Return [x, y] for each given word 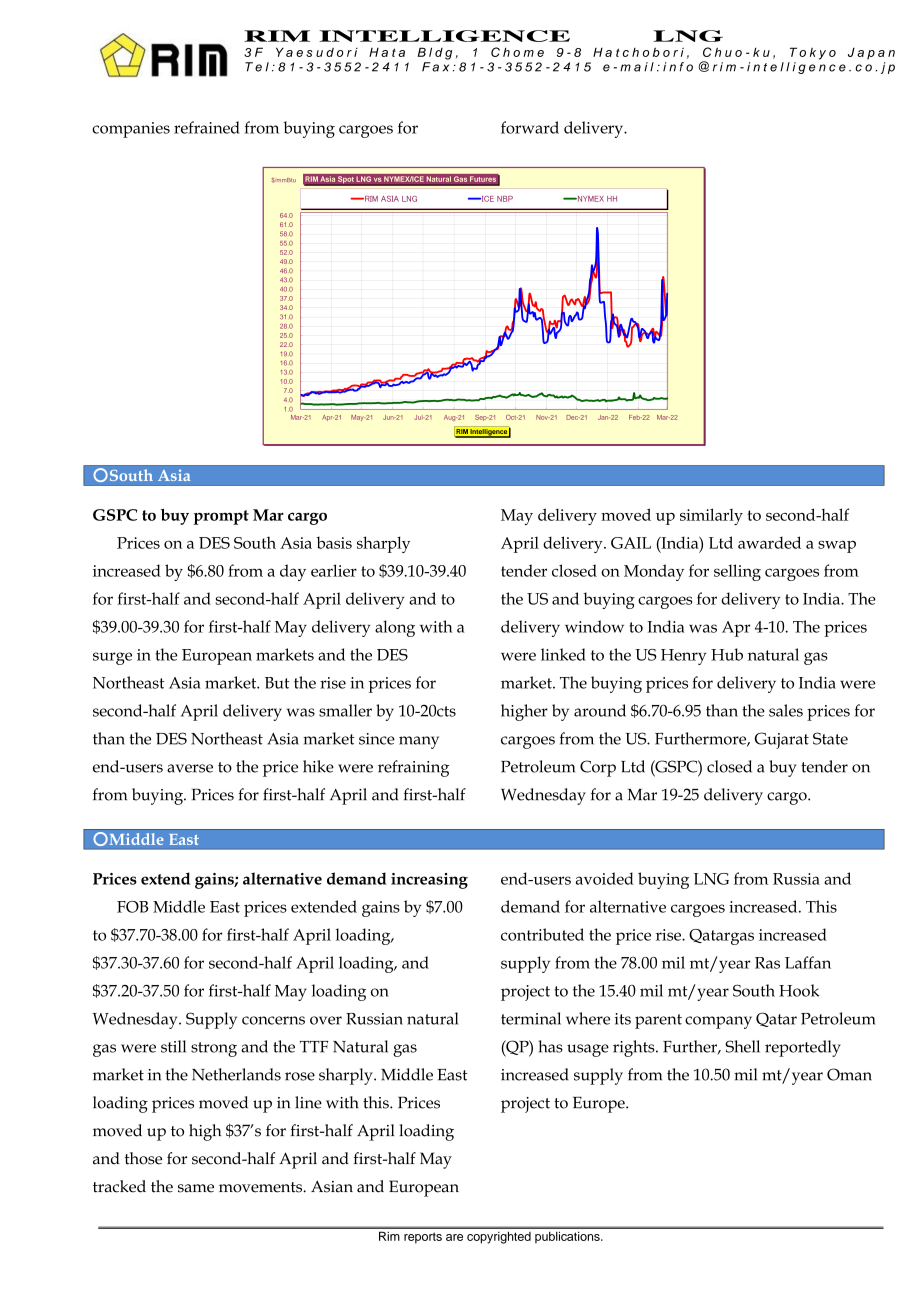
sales [786, 710]
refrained [207, 127]
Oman [849, 1074]
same [196, 1188]
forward [530, 127]
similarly [711, 516]
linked [563, 654]
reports [423, 1238]
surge [112, 658]
